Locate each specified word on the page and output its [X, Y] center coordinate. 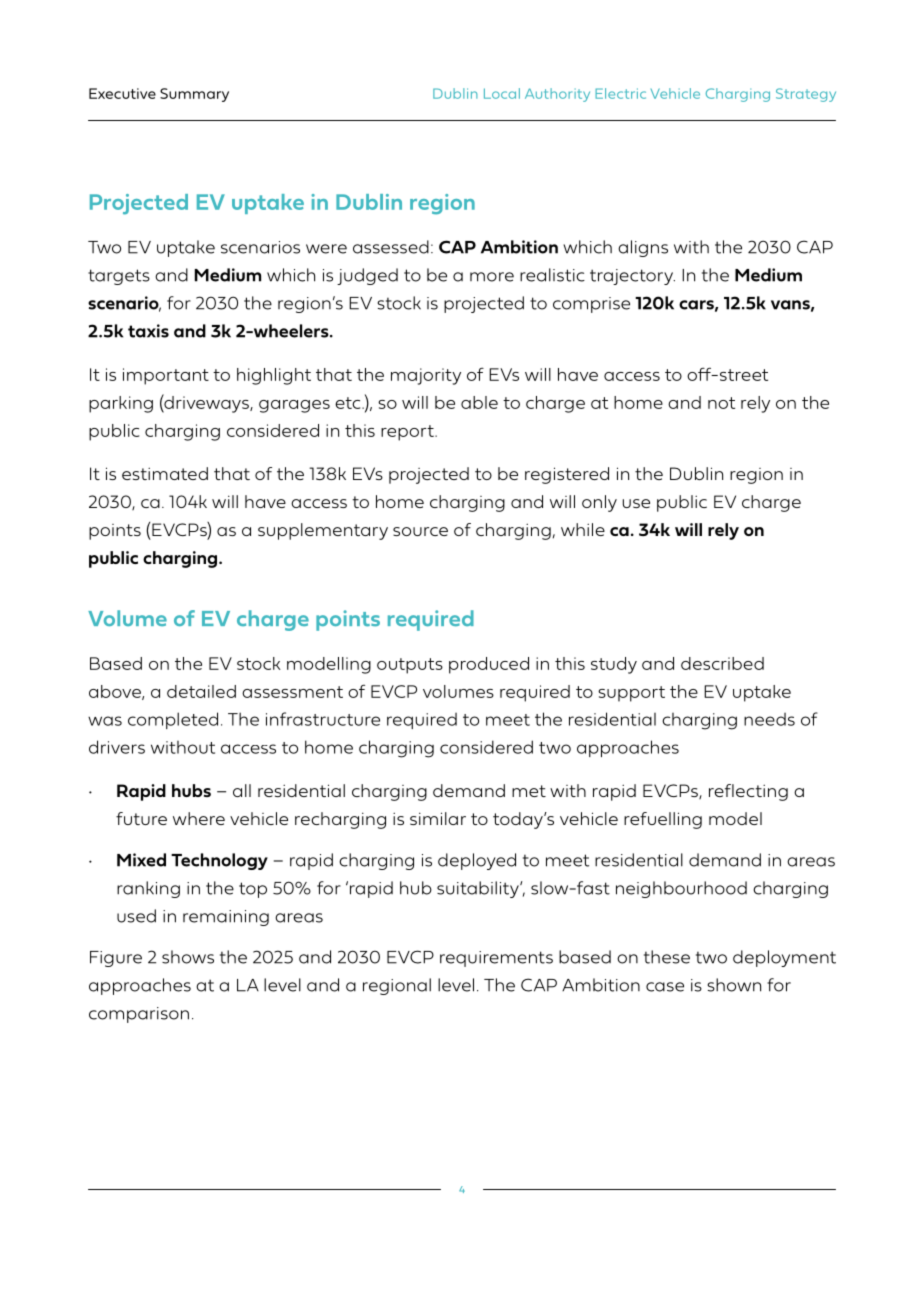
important [166, 376]
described [722, 663]
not [721, 403]
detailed [201, 691]
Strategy [806, 95]
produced [489, 665]
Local [502, 93]
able [479, 402]
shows [188, 957]
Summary [194, 95]
